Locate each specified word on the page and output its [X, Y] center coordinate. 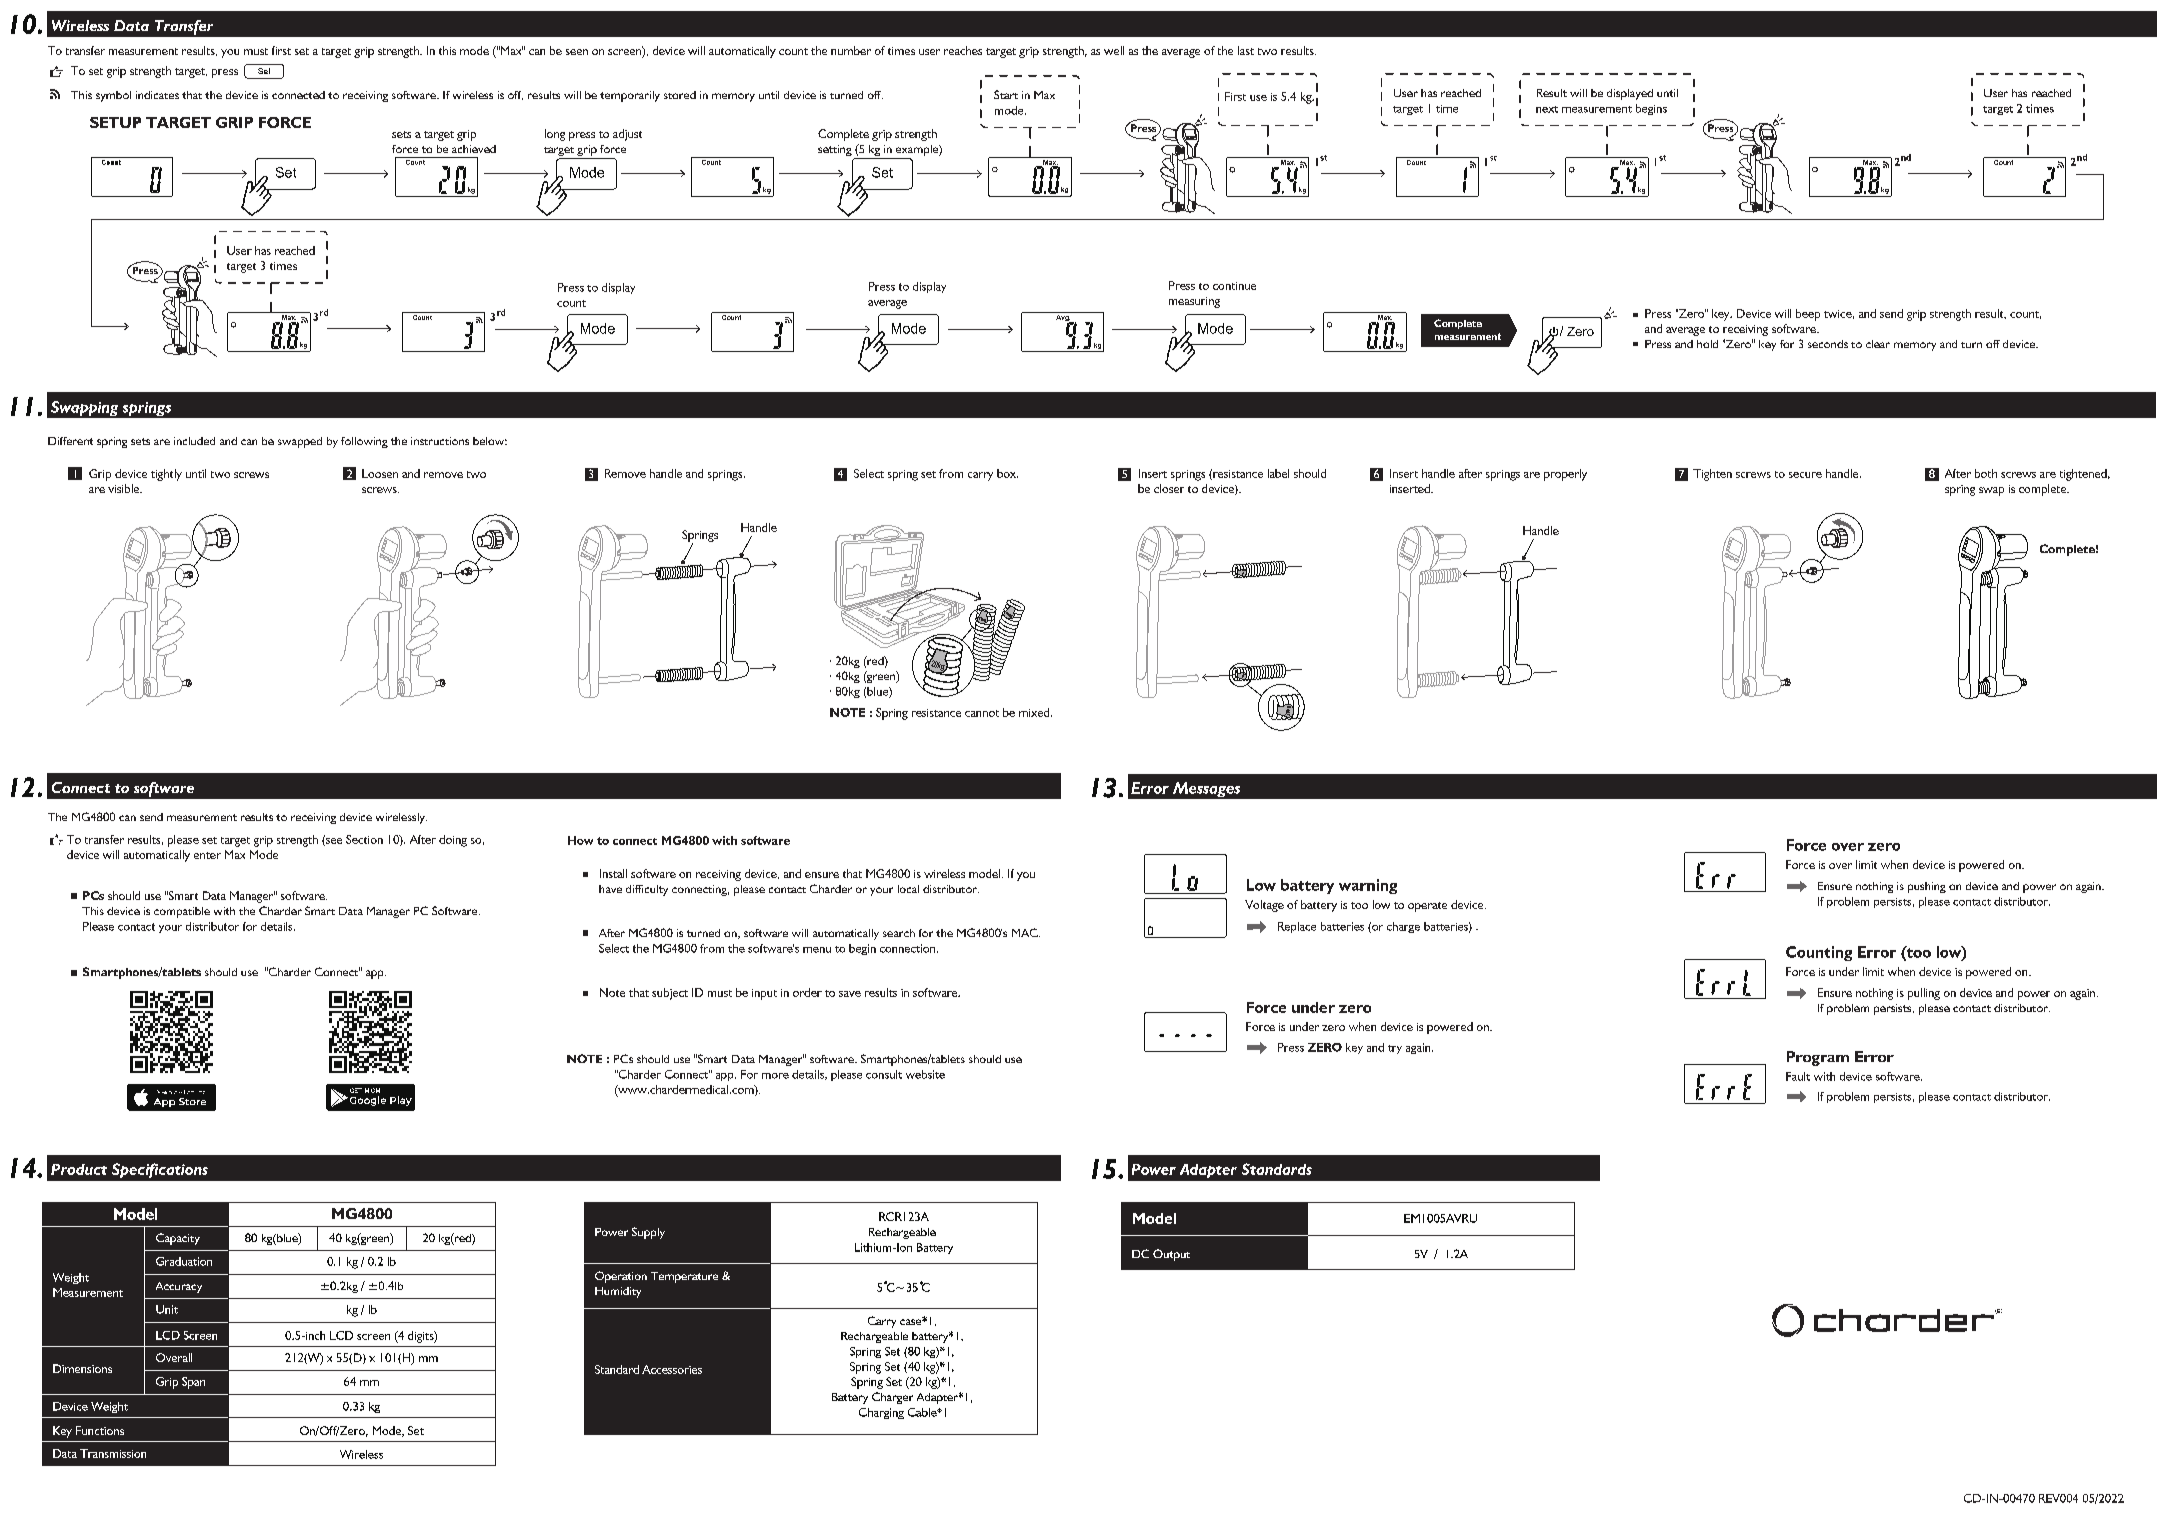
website [925, 1074]
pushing [1927, 887]
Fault [1798, 1076]
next [1547, 109]
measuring [1194, 302]
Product [79, 1169]
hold [1707, 344]
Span [193, 1383]
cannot [982, 713]
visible [125, 488]
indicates [157, 95]
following [364, 442]
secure [1805, 475]
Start [1006, 94]
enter [207, 855]
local [908, 889]
